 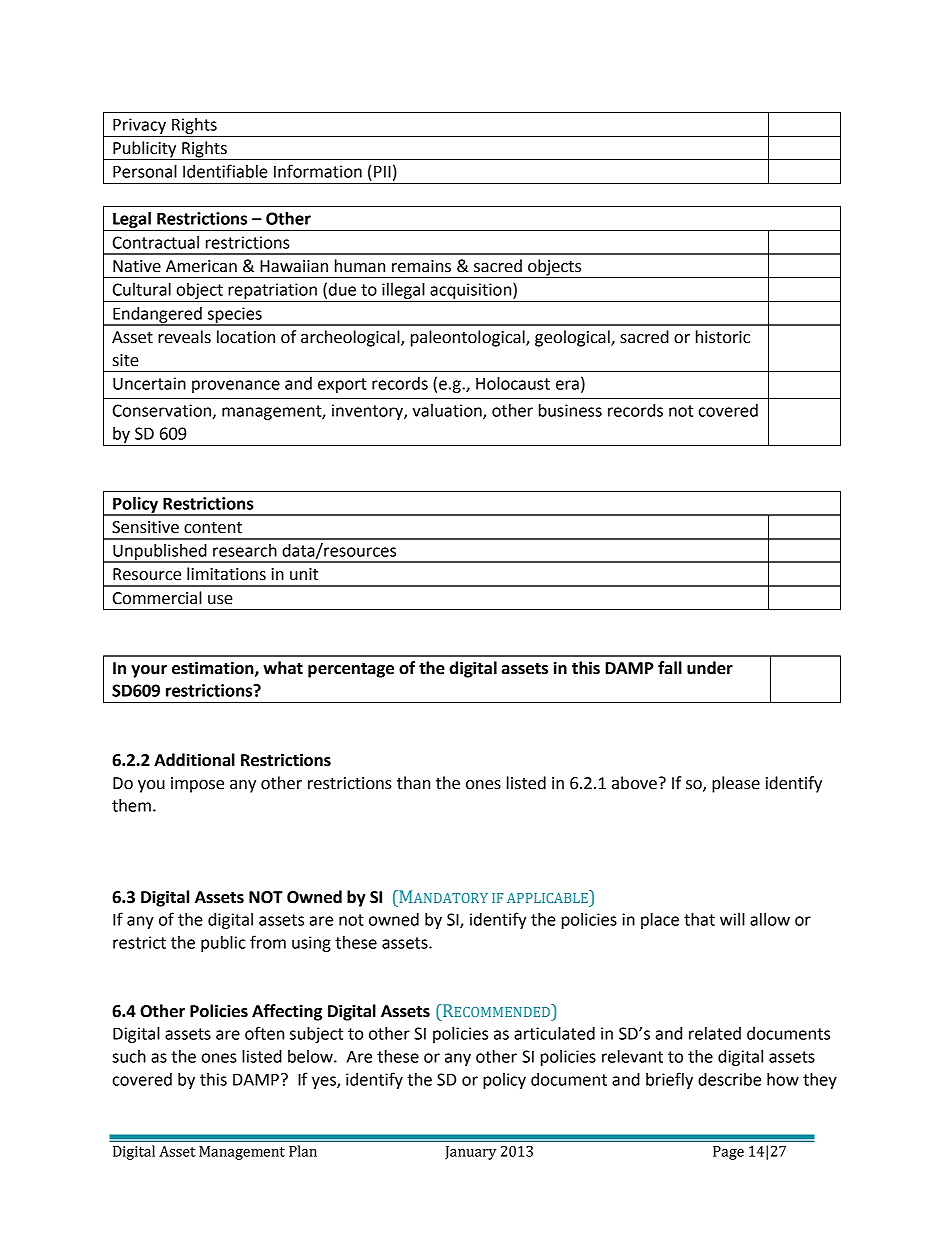 What do you see at coordinates (225, 171) in the image?
I see `Identifiable` at bounding box center [225, 171].
